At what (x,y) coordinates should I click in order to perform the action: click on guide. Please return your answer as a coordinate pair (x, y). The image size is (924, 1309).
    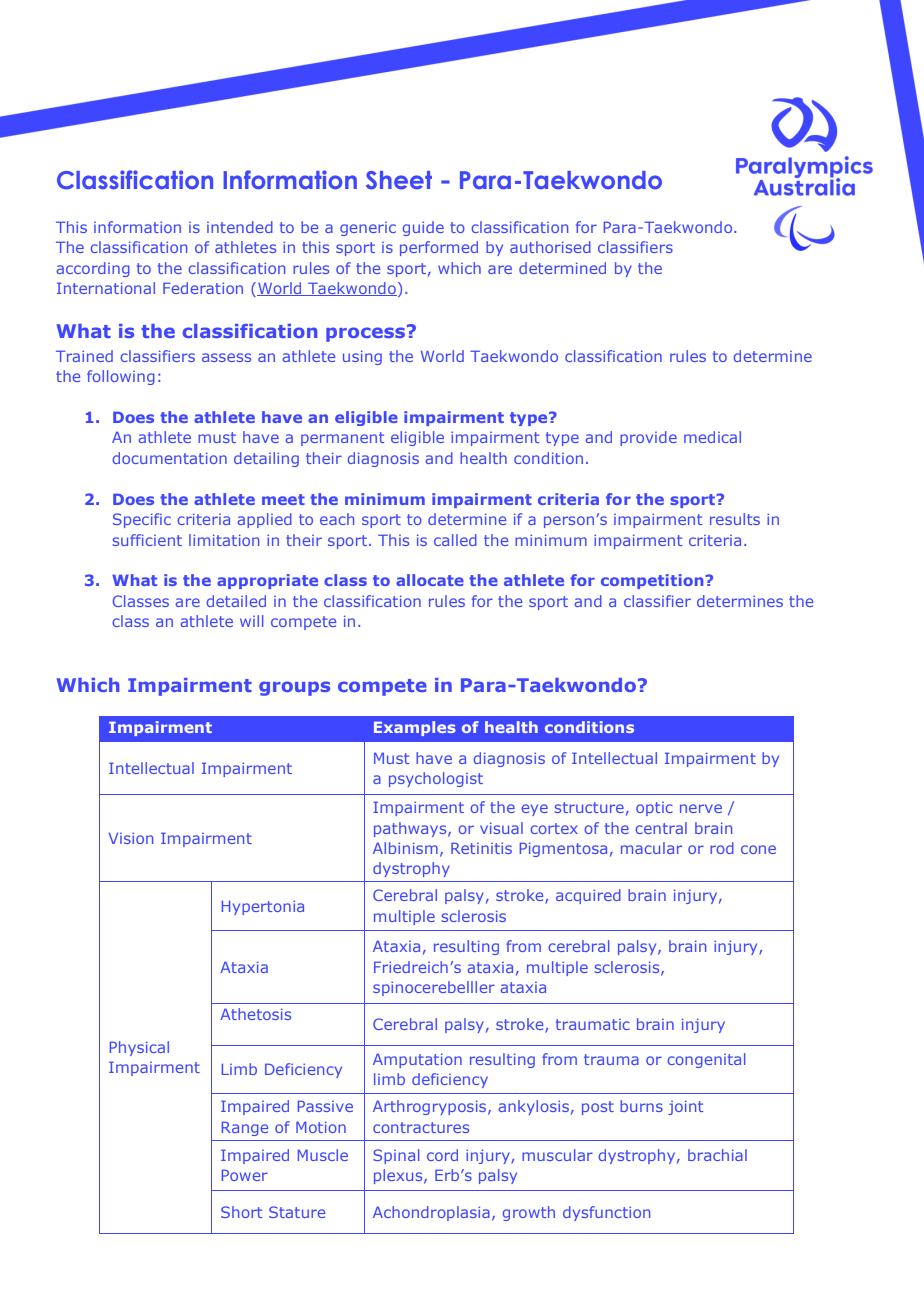
    Looking at the image, I should click on (423, 228).
